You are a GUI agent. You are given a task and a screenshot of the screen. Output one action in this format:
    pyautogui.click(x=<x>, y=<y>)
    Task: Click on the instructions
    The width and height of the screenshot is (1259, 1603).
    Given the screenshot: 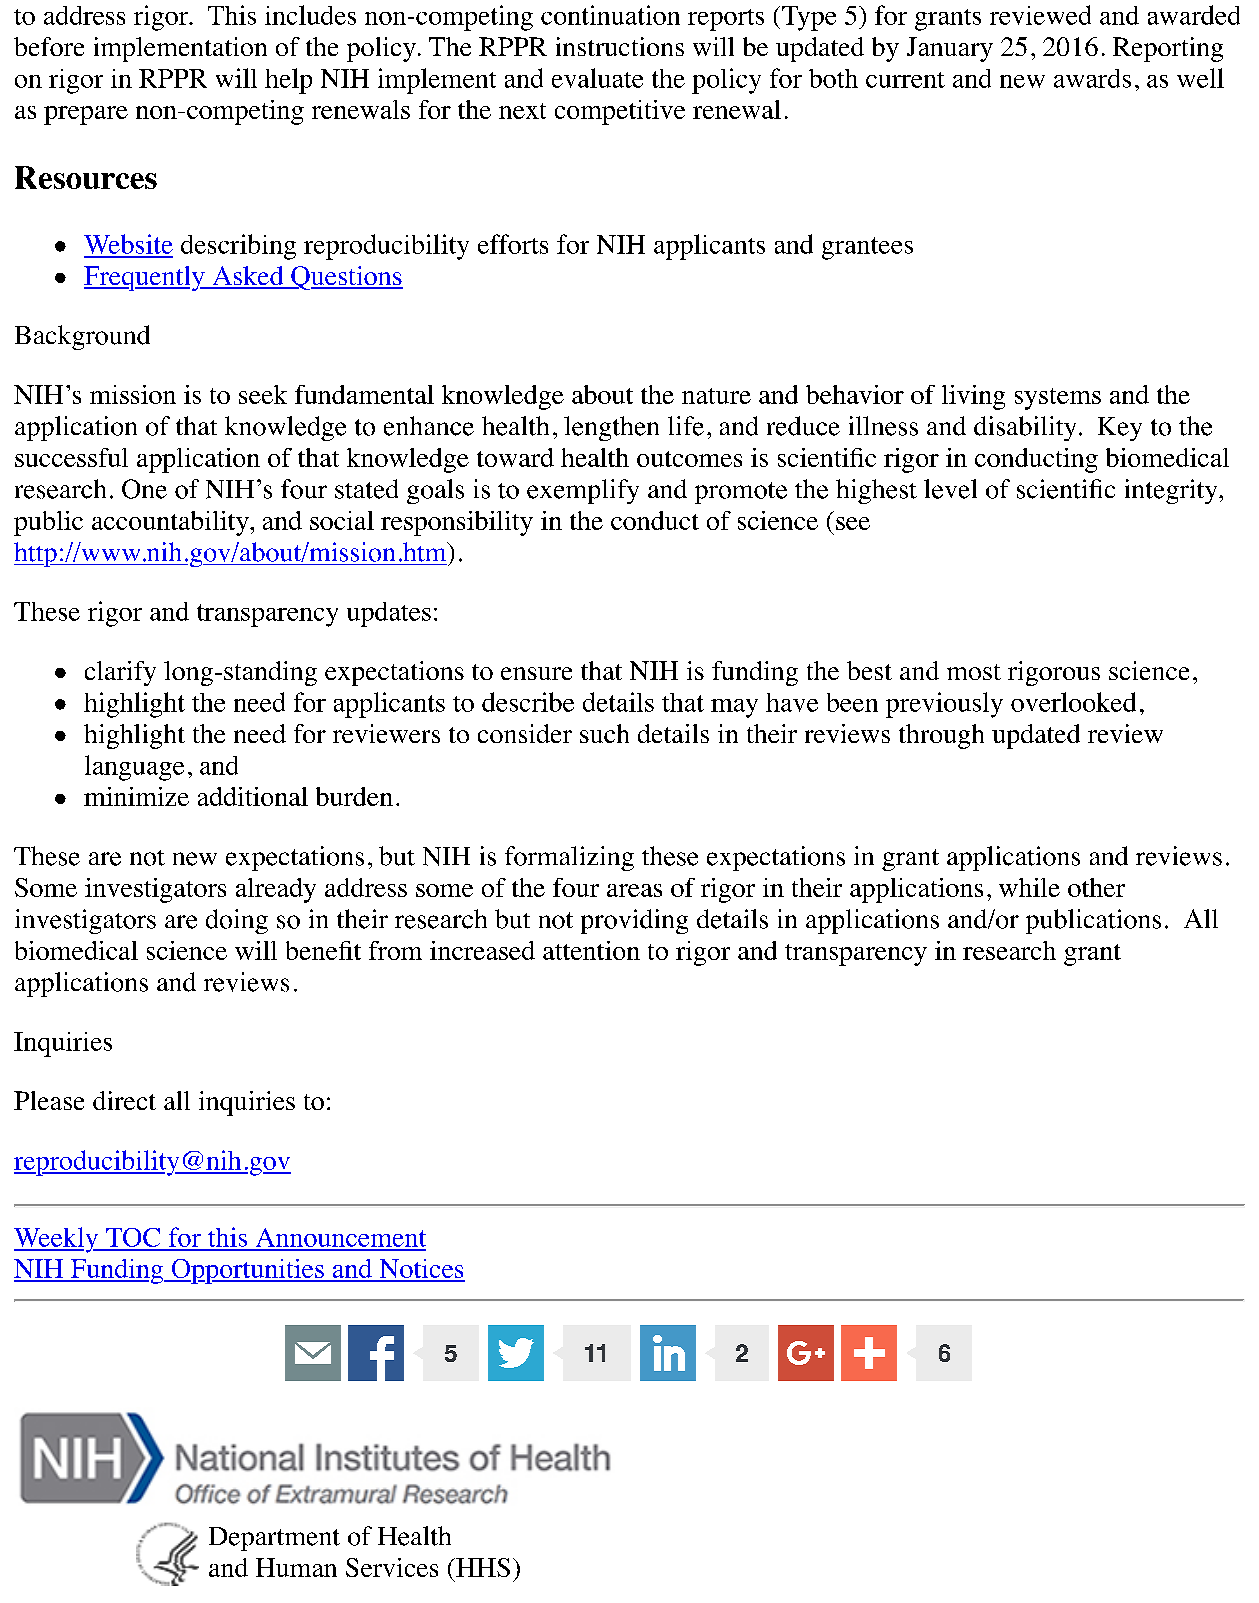 What is the action you would take?
    pyautogui.click(x=620, y=46)
